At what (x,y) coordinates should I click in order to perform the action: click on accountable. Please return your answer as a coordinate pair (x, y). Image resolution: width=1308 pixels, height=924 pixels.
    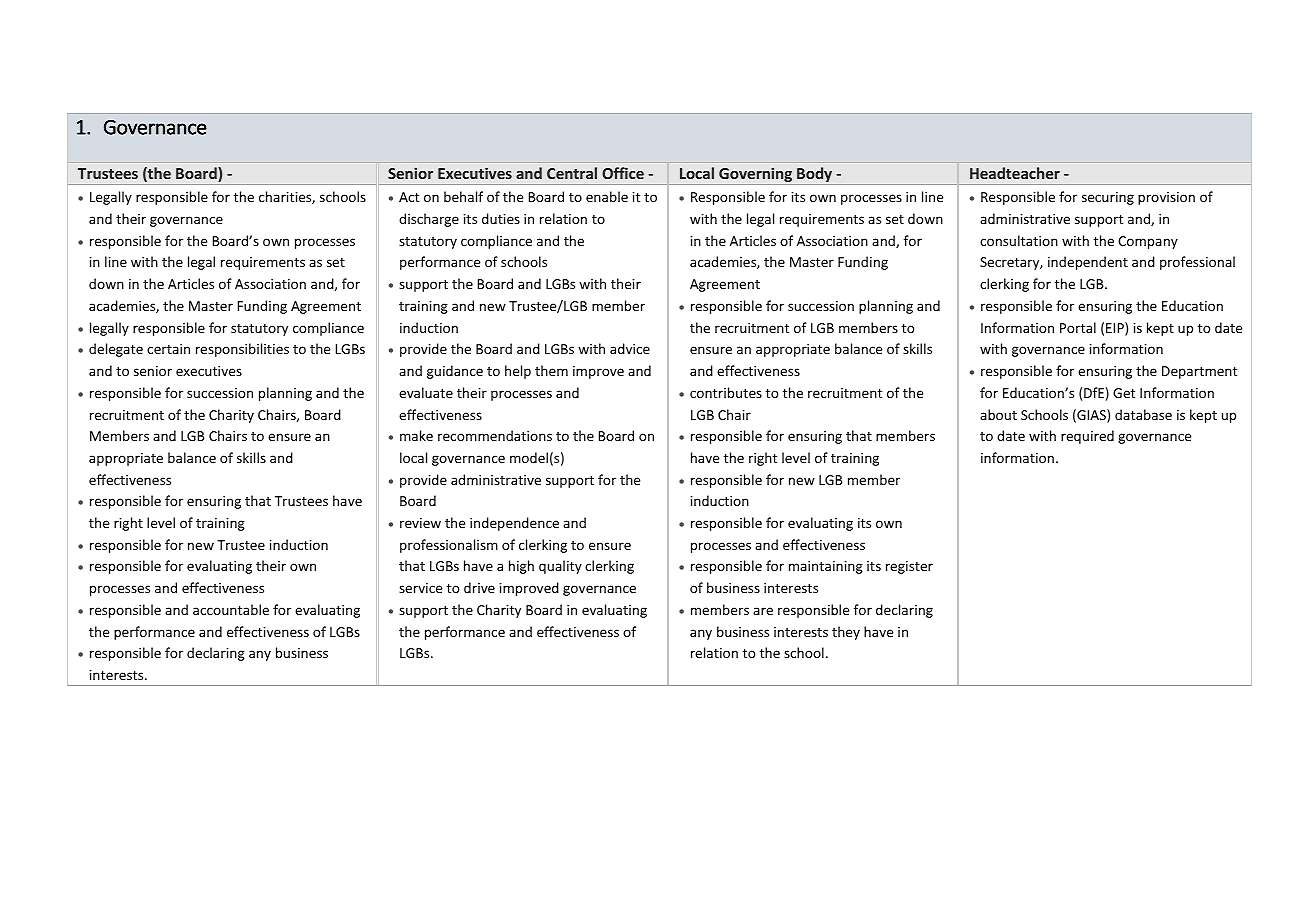
    Looking at the image, I should click on (231, 609).
